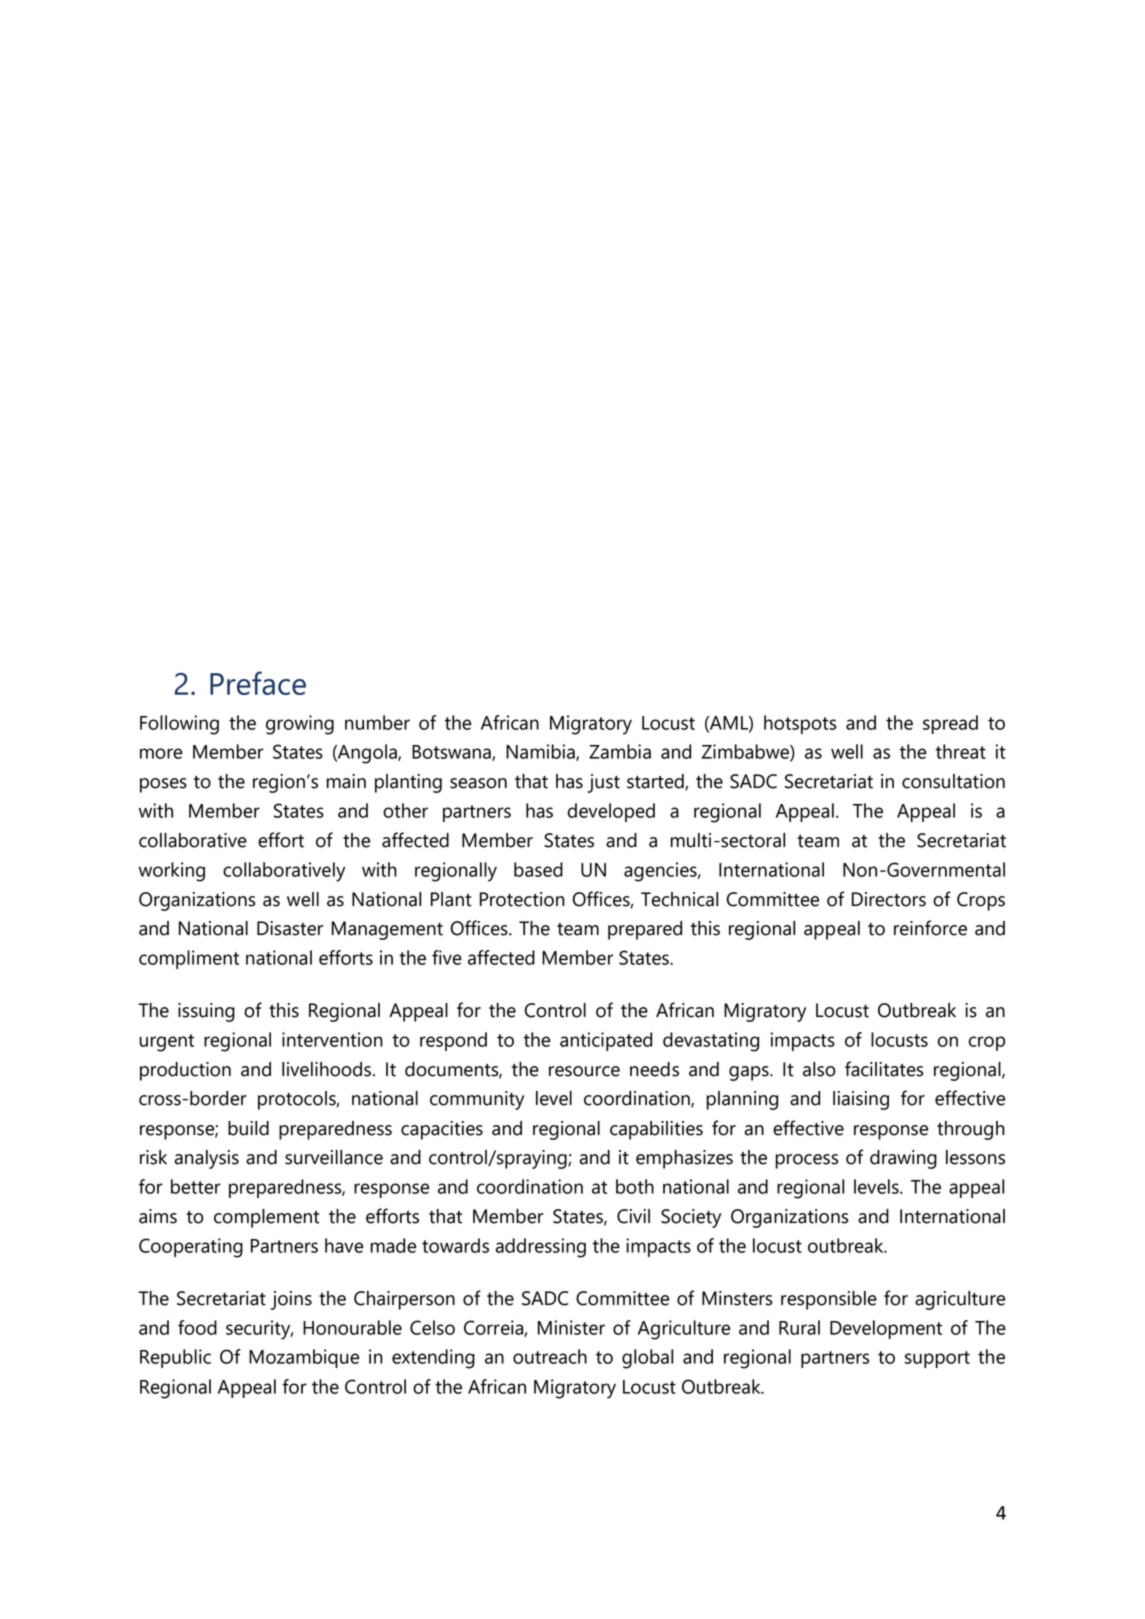  I want to click on Namibia, so click(541, 752).
